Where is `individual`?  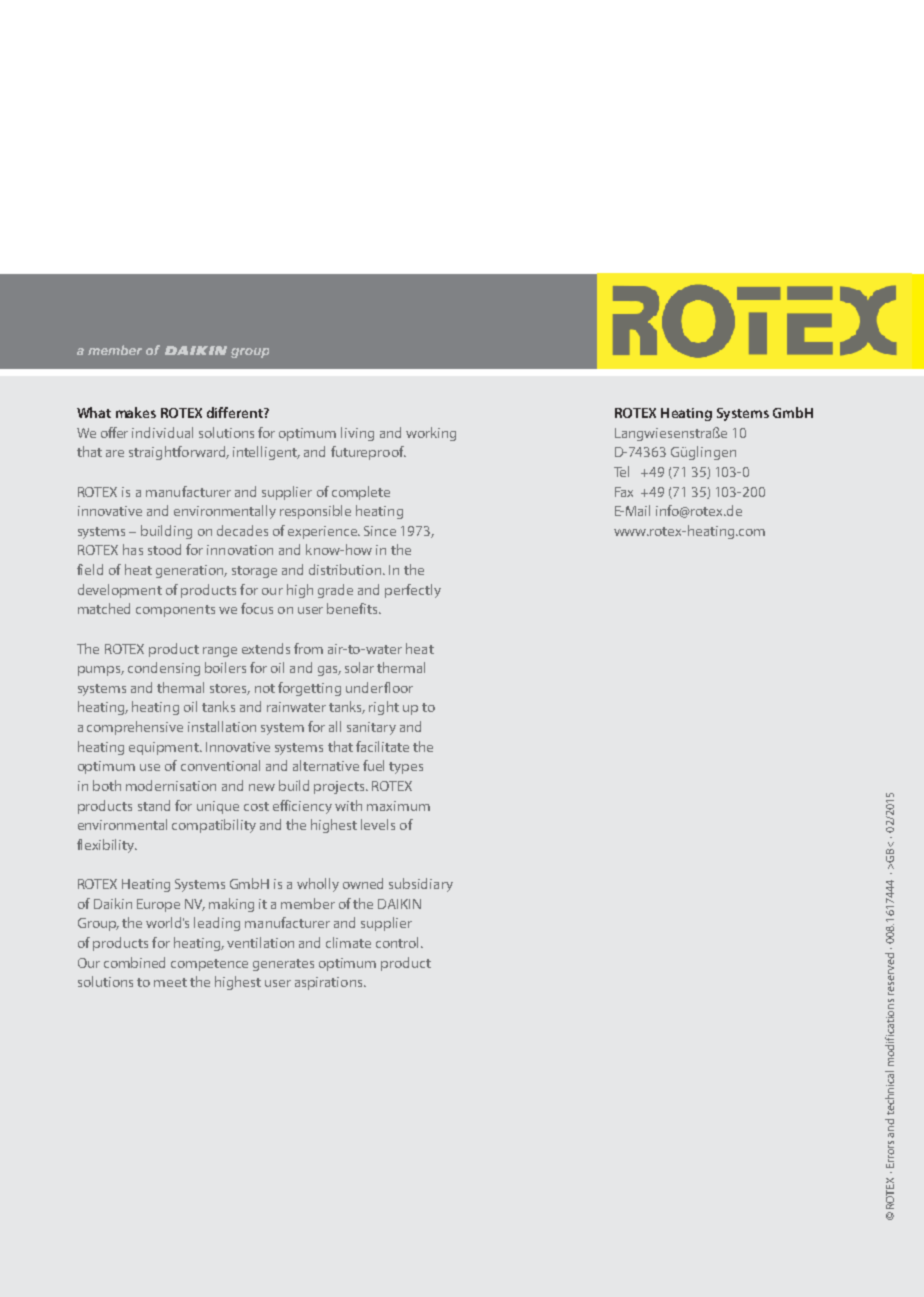
individual is located at coordinates (162, 432).
